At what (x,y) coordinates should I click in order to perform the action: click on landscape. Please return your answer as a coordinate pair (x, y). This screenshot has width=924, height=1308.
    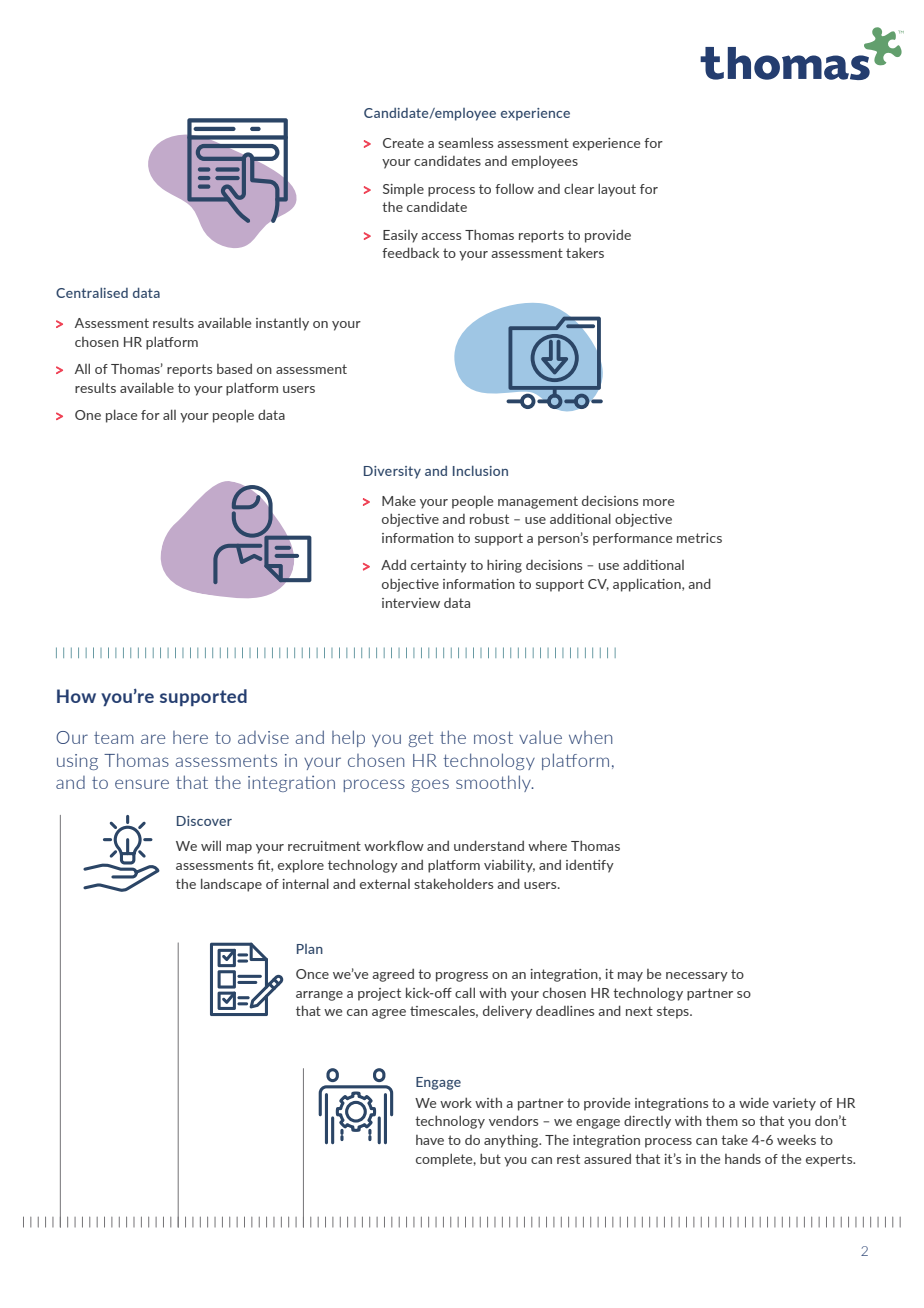
    Looking at the image, I should click on (231, 885).
